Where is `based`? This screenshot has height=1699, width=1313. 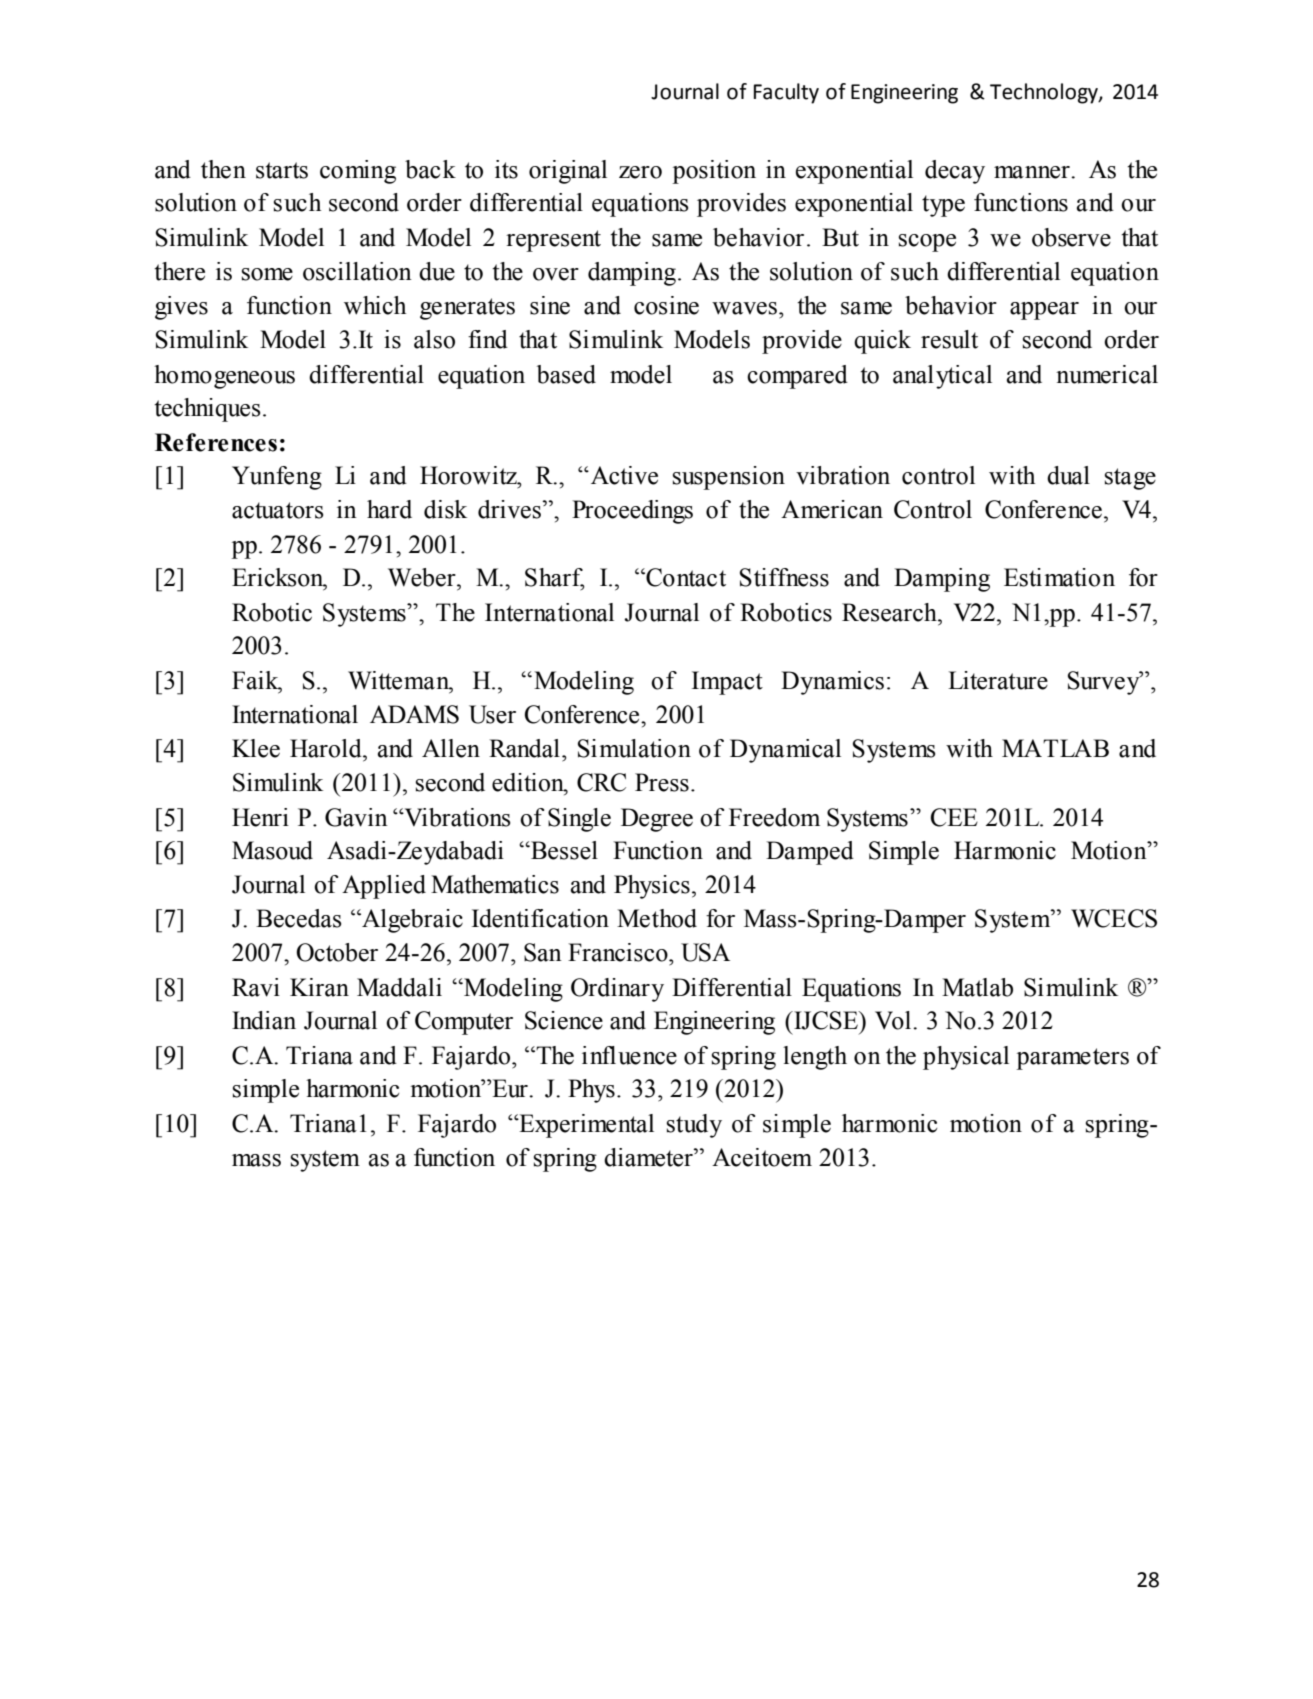 based is located at coordinates (566, 374).
